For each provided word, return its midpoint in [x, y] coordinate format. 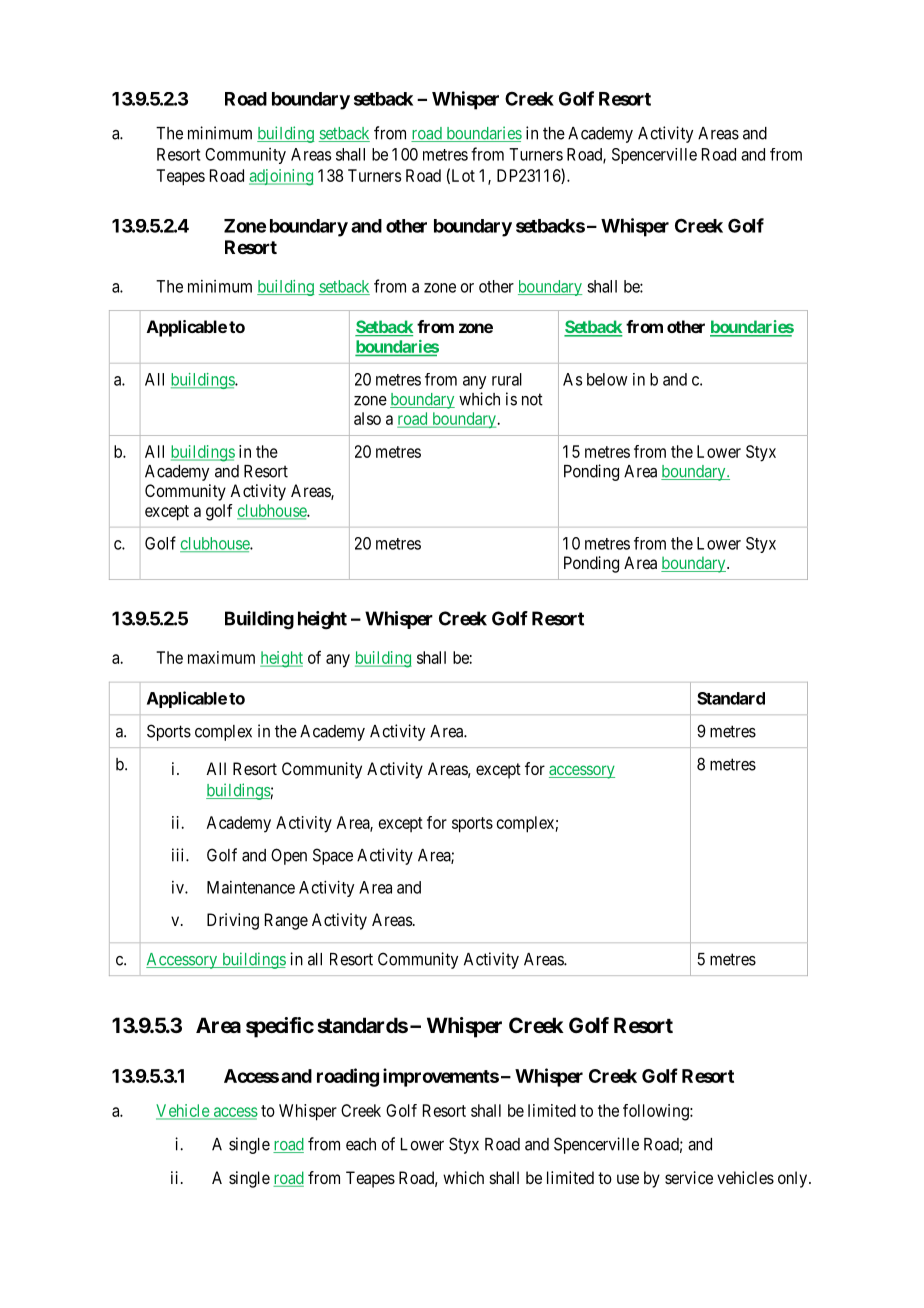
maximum [221, 657]
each [361, 1144]
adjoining [281, 177]
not [532, 399]
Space [333, 856]
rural [507, 379]
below [607, 379]
